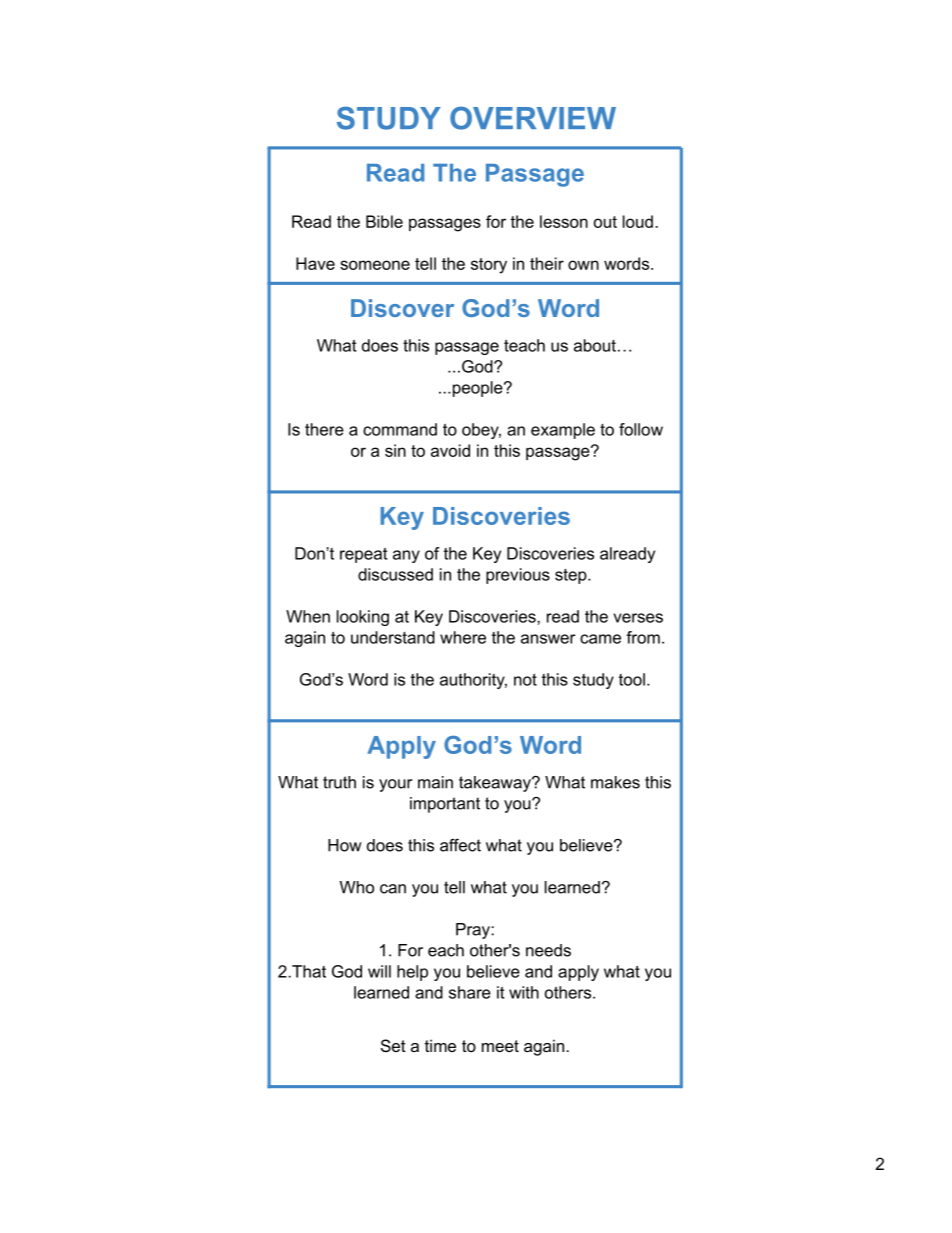 The height and width of the page is (1233, 952). I want to click on loud, so click(638, 221).
